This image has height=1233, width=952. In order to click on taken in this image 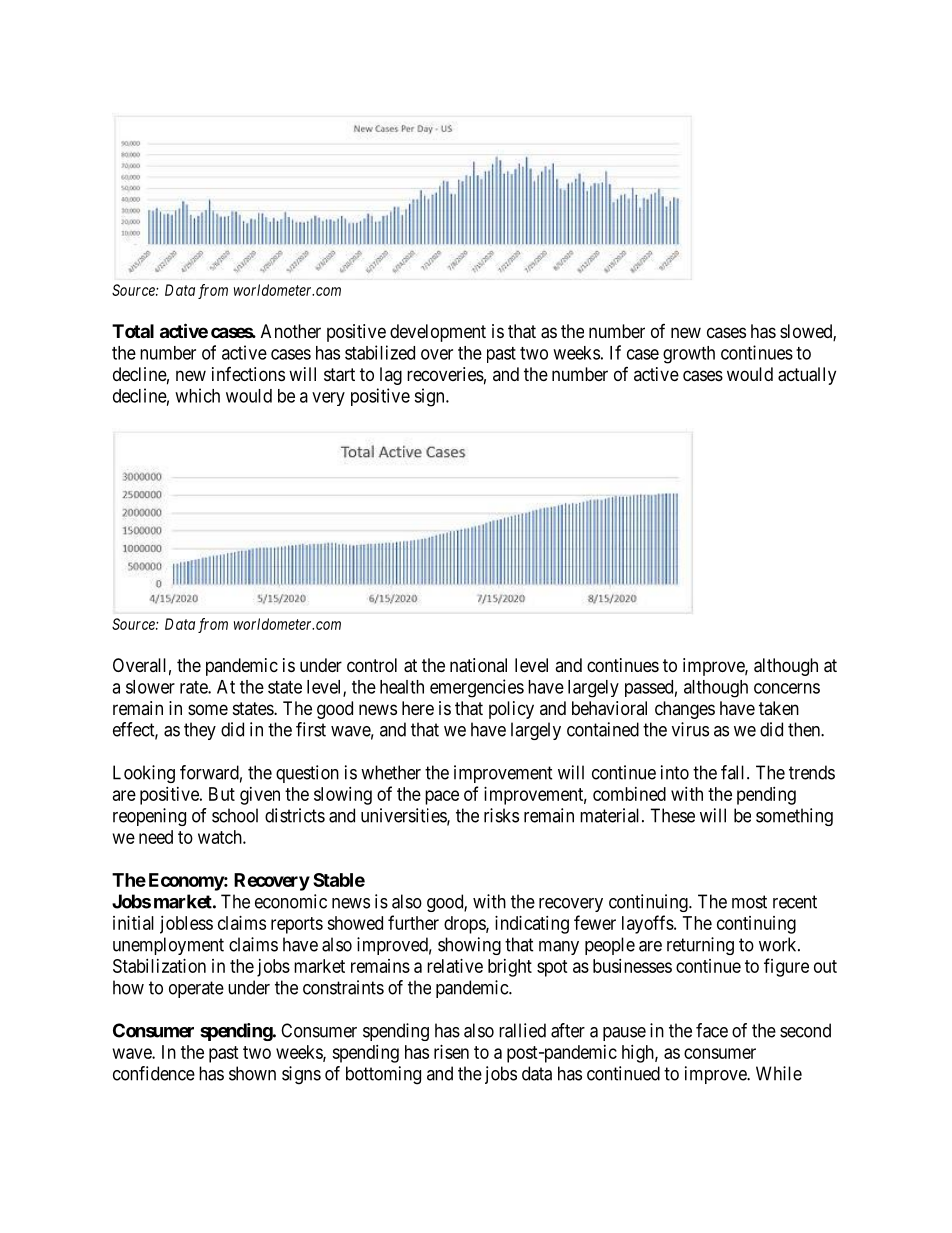, I will do `click(779, 708)`.
